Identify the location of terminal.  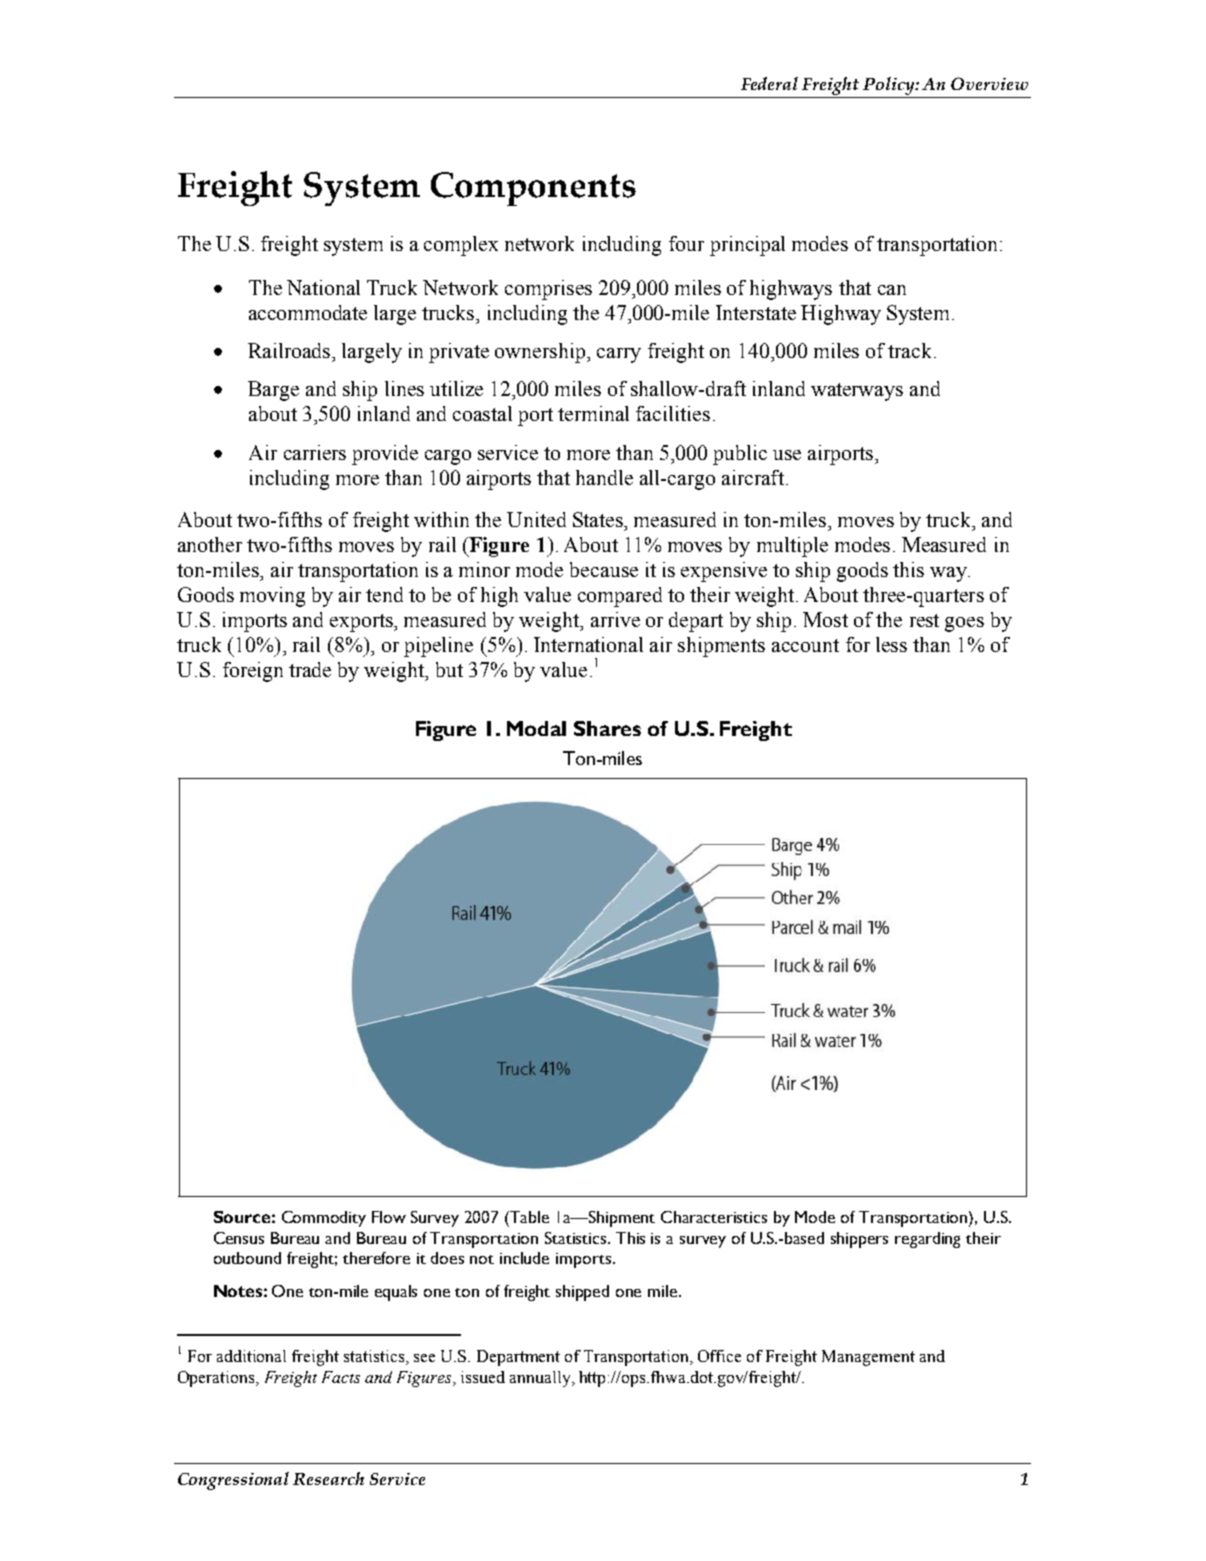
(593, 413).
